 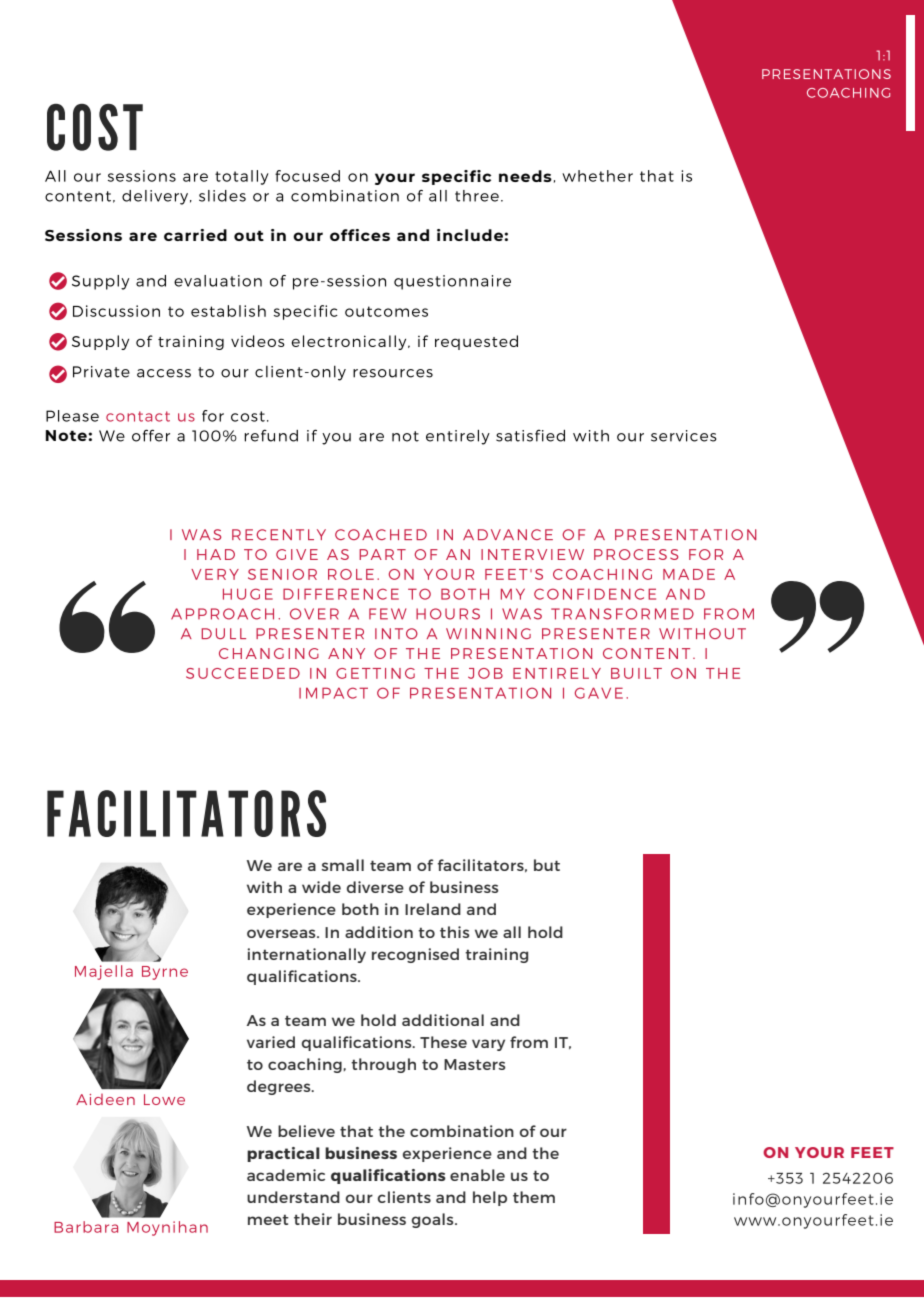 I want to click on Moynihan, so click(x=167, y=1228).
